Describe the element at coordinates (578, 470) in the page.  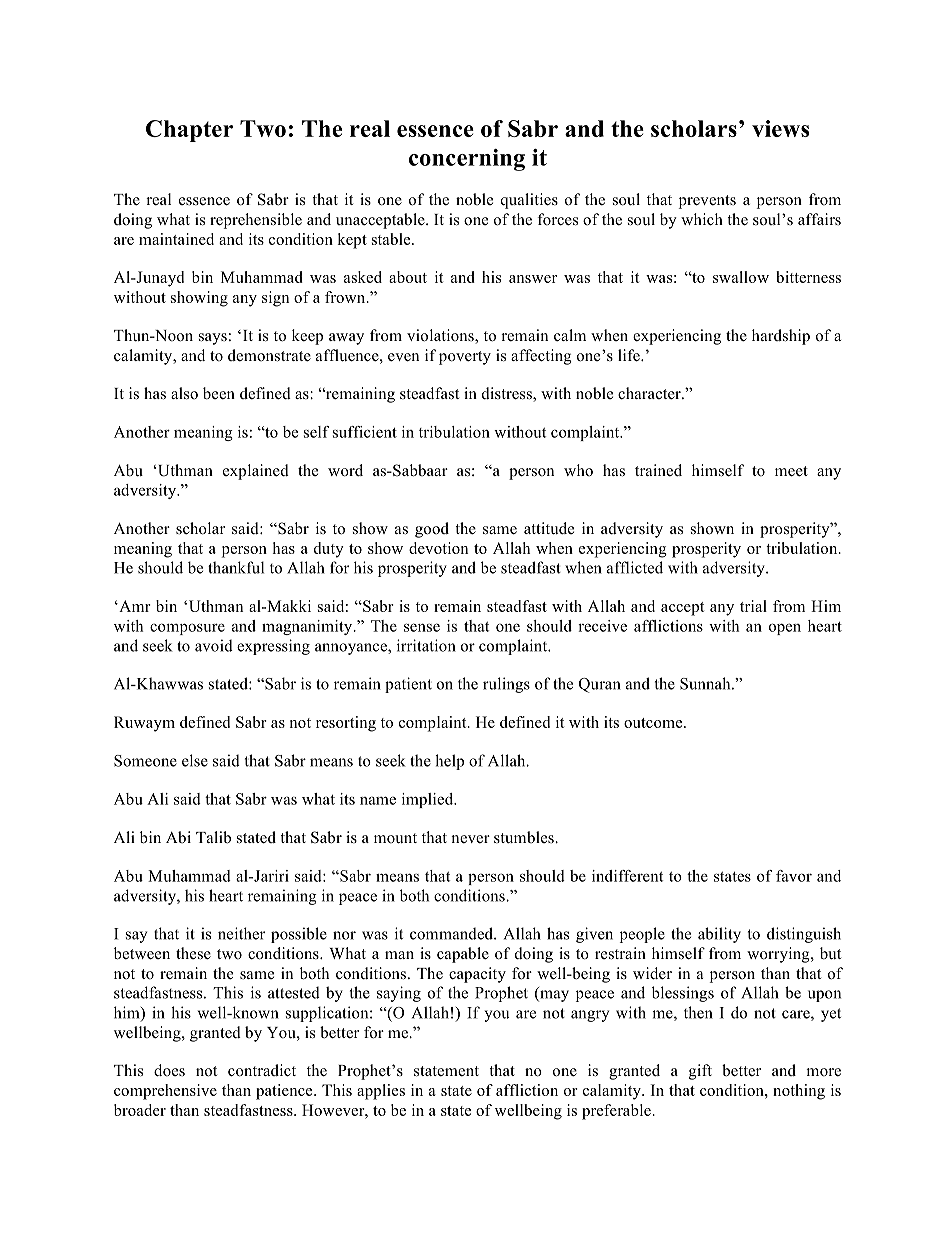
I see `who` at that location.
